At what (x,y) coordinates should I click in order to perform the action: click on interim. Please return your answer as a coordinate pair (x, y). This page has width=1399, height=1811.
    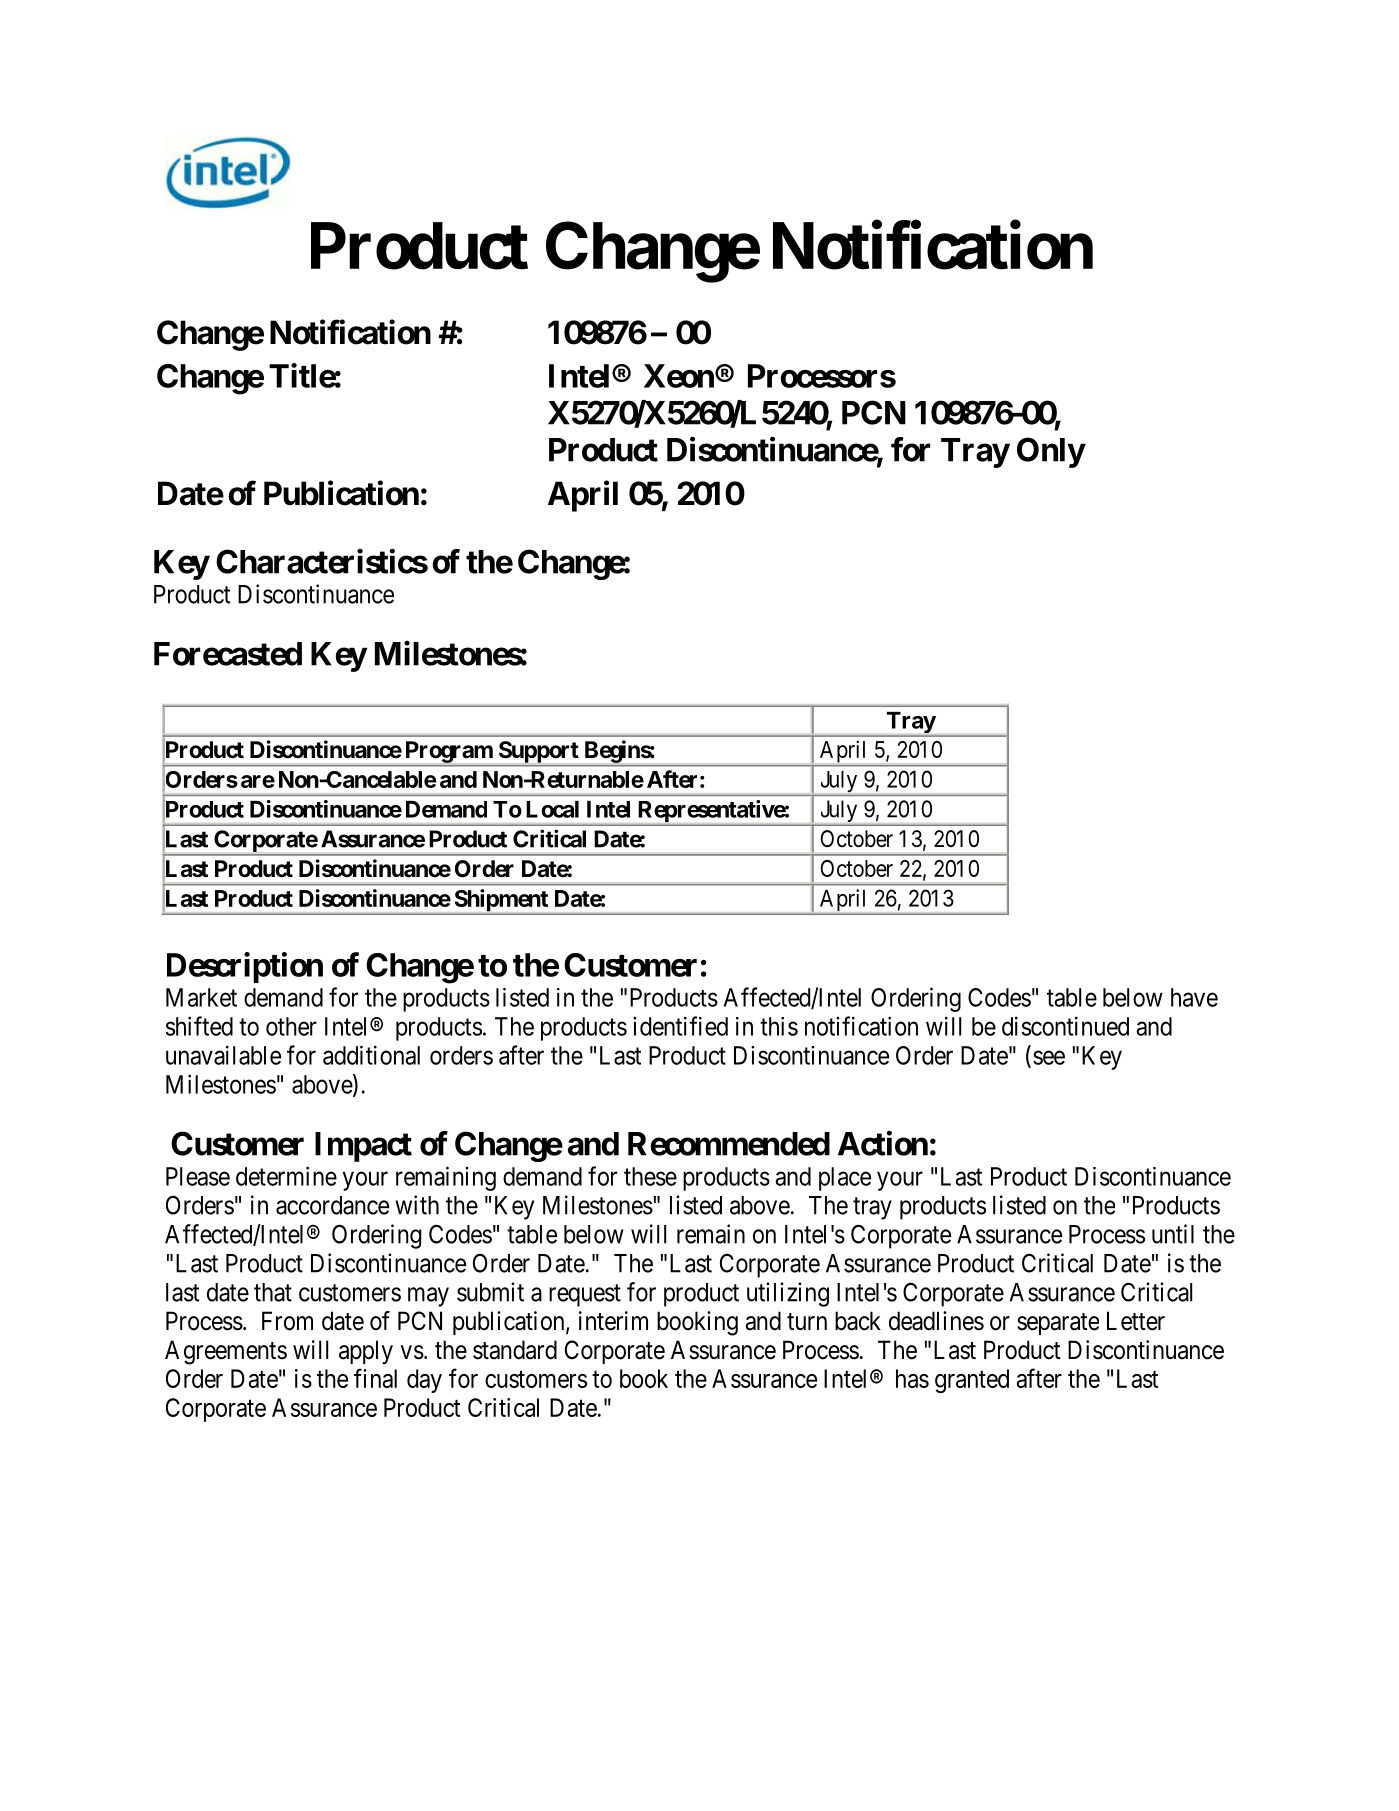
    Looking at the image, I should click on (613, 1321).
